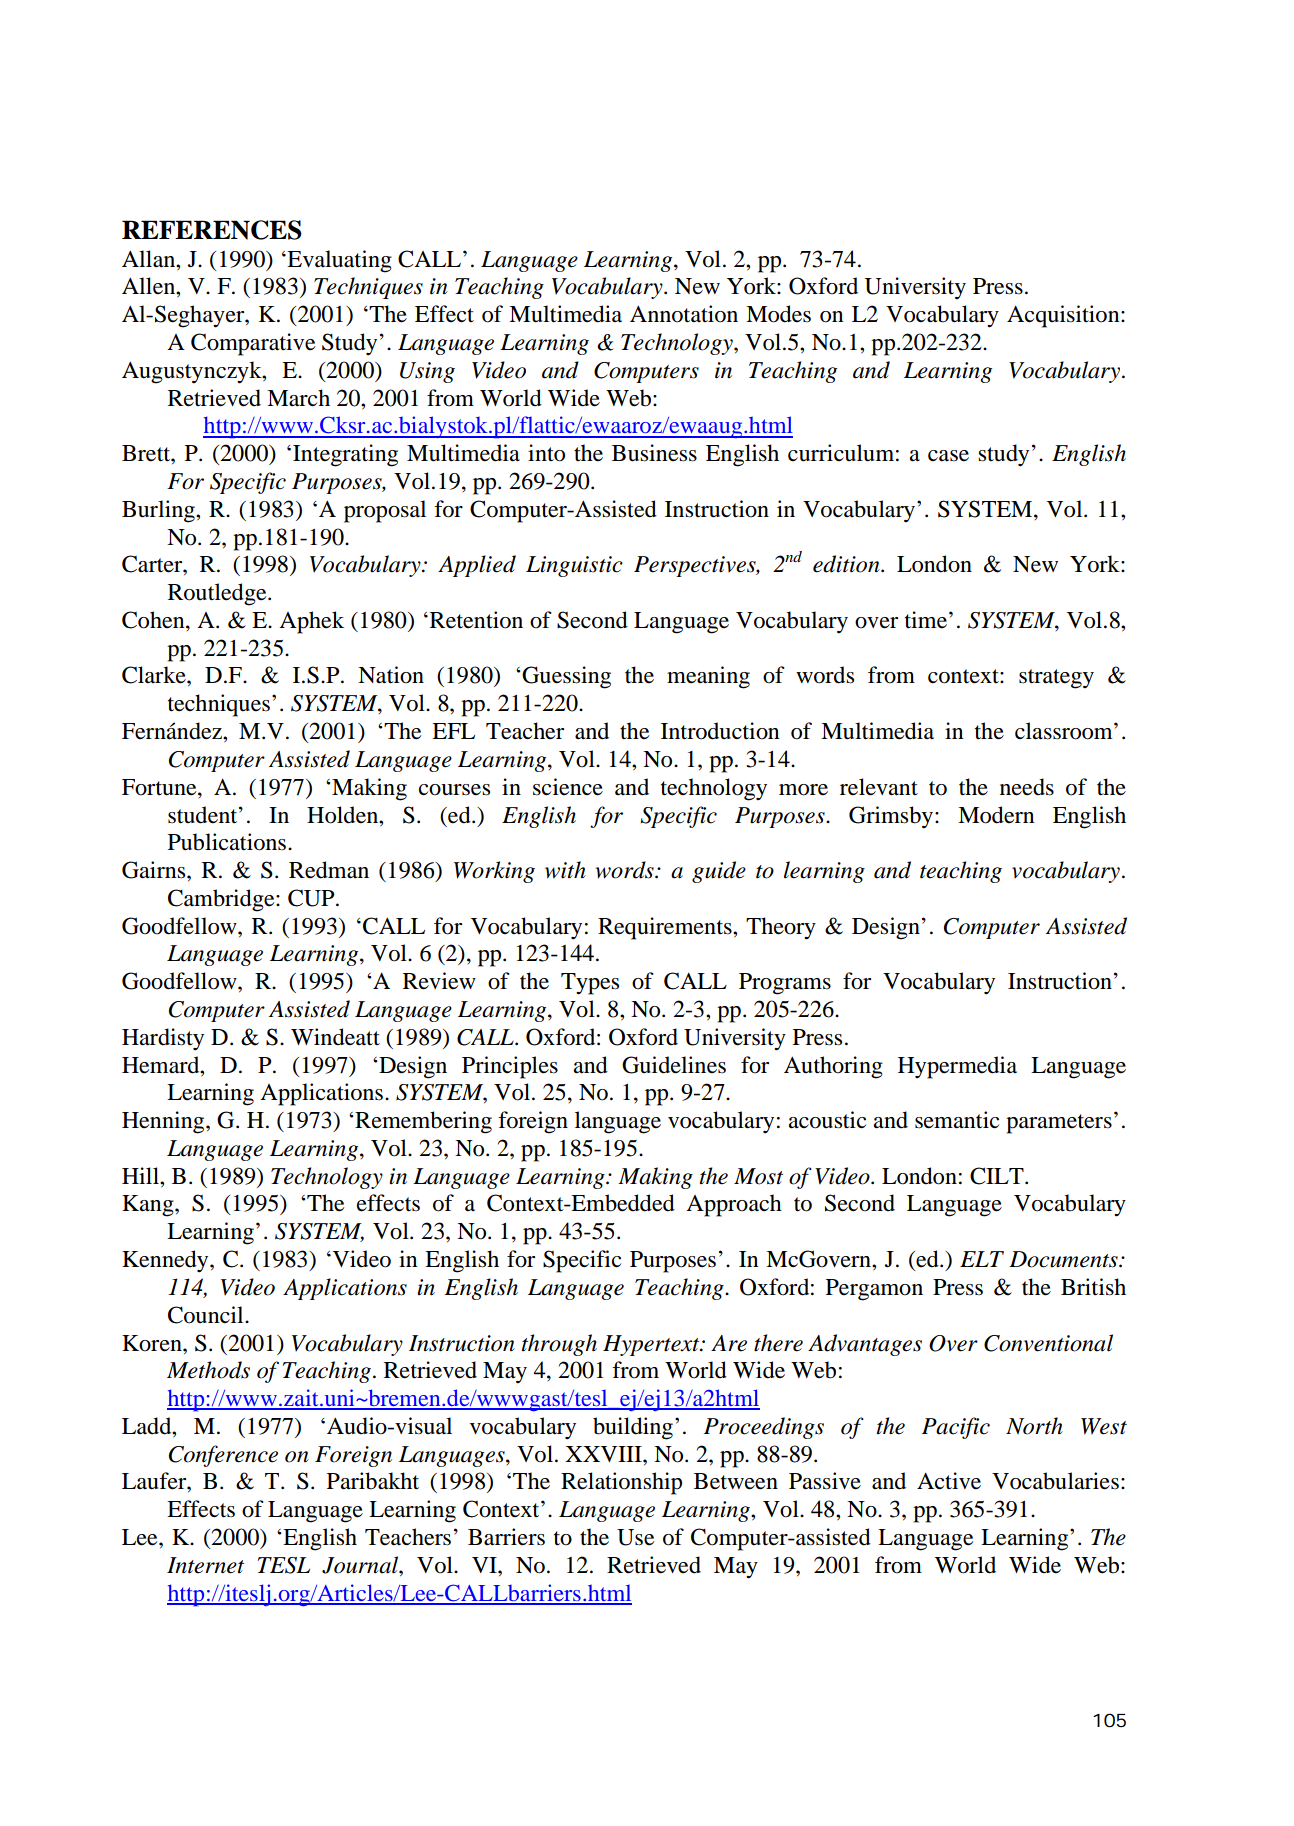 The image size is (1294, 1826). I want to click on Requirements, so click(666, 928).
